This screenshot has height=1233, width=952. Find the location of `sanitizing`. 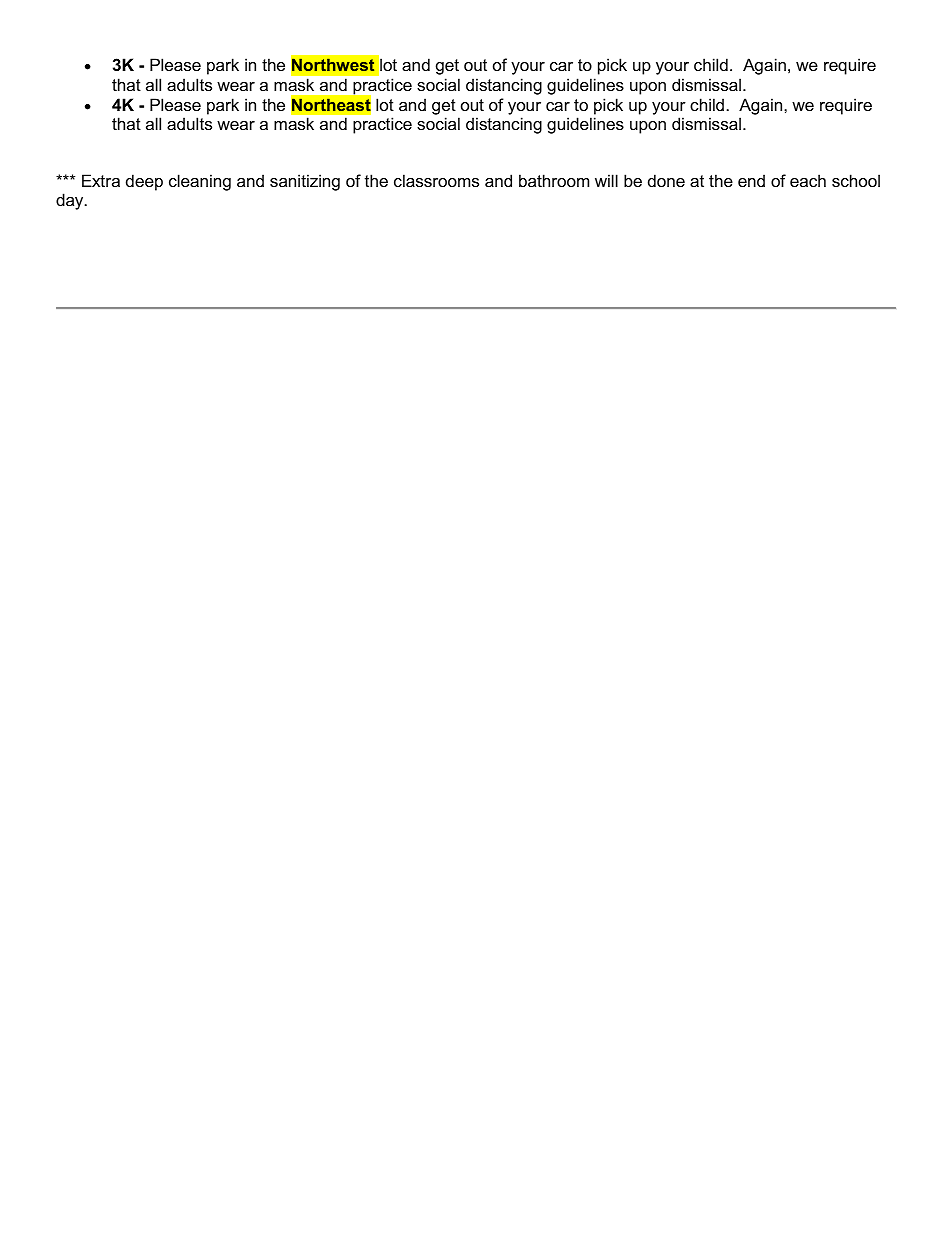

sanitizing is located at coordinates (305, 182).
